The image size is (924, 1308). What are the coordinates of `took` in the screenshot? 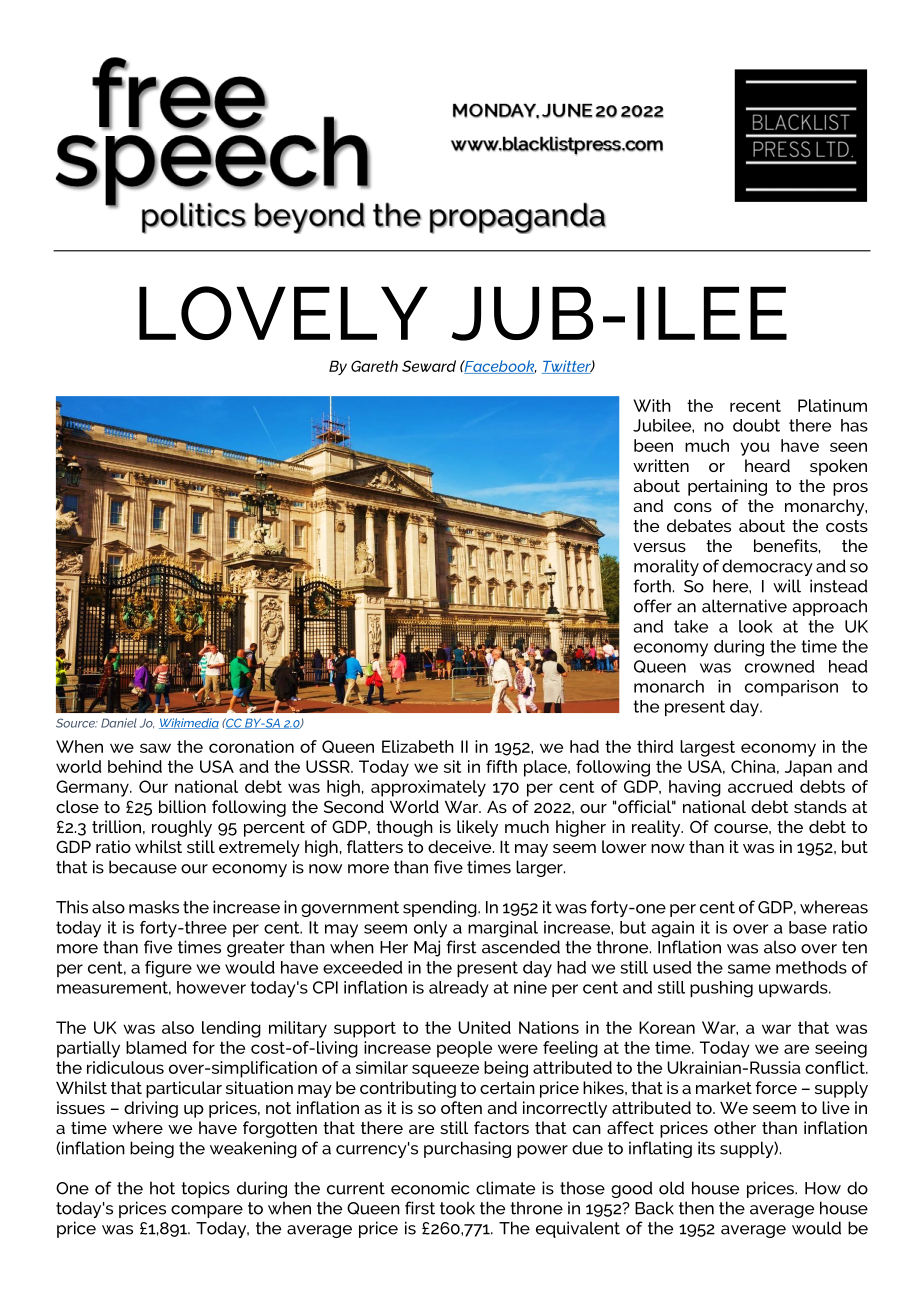 It's located at (457, 1208).
